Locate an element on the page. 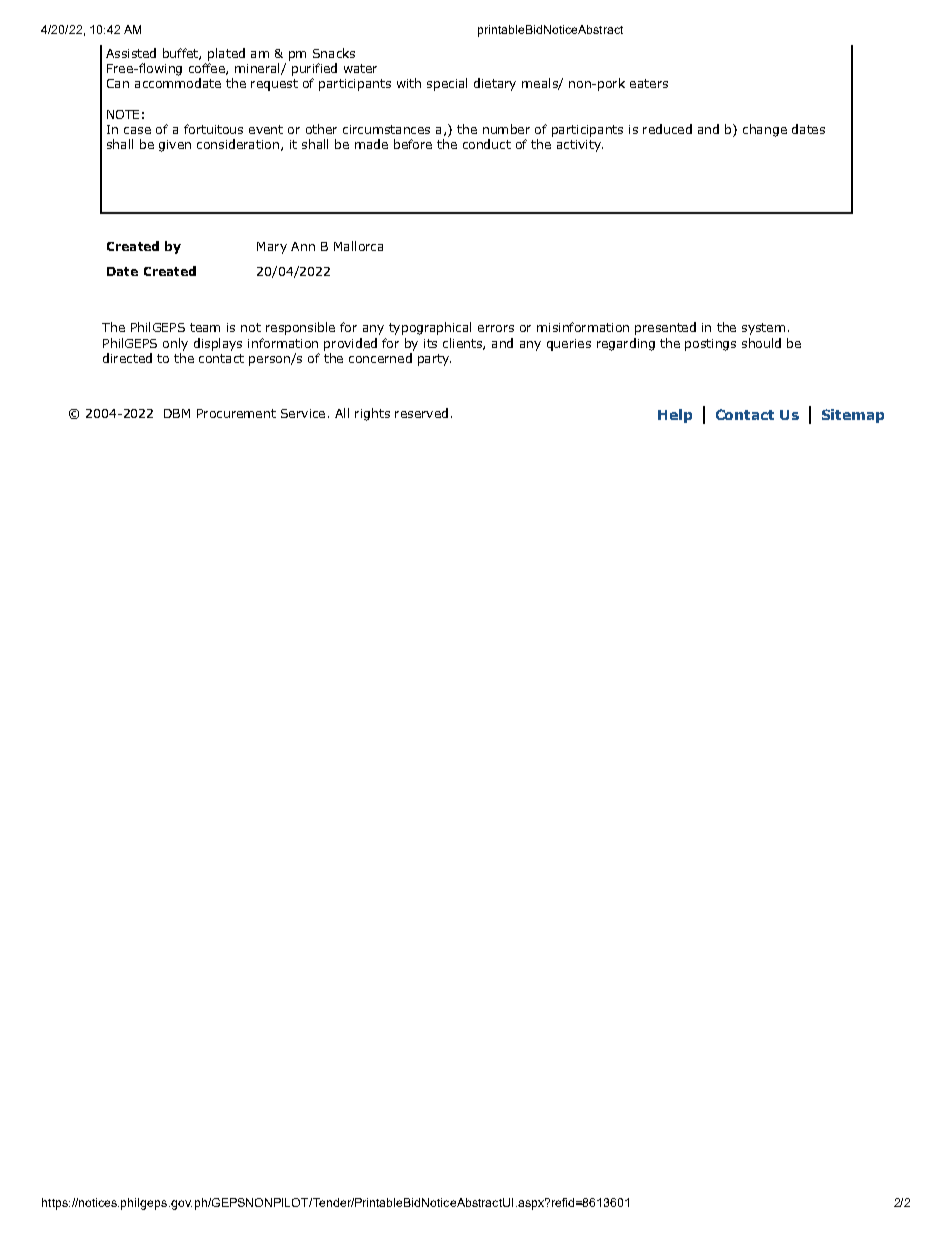  errors is located at coordinates (496, 328).
